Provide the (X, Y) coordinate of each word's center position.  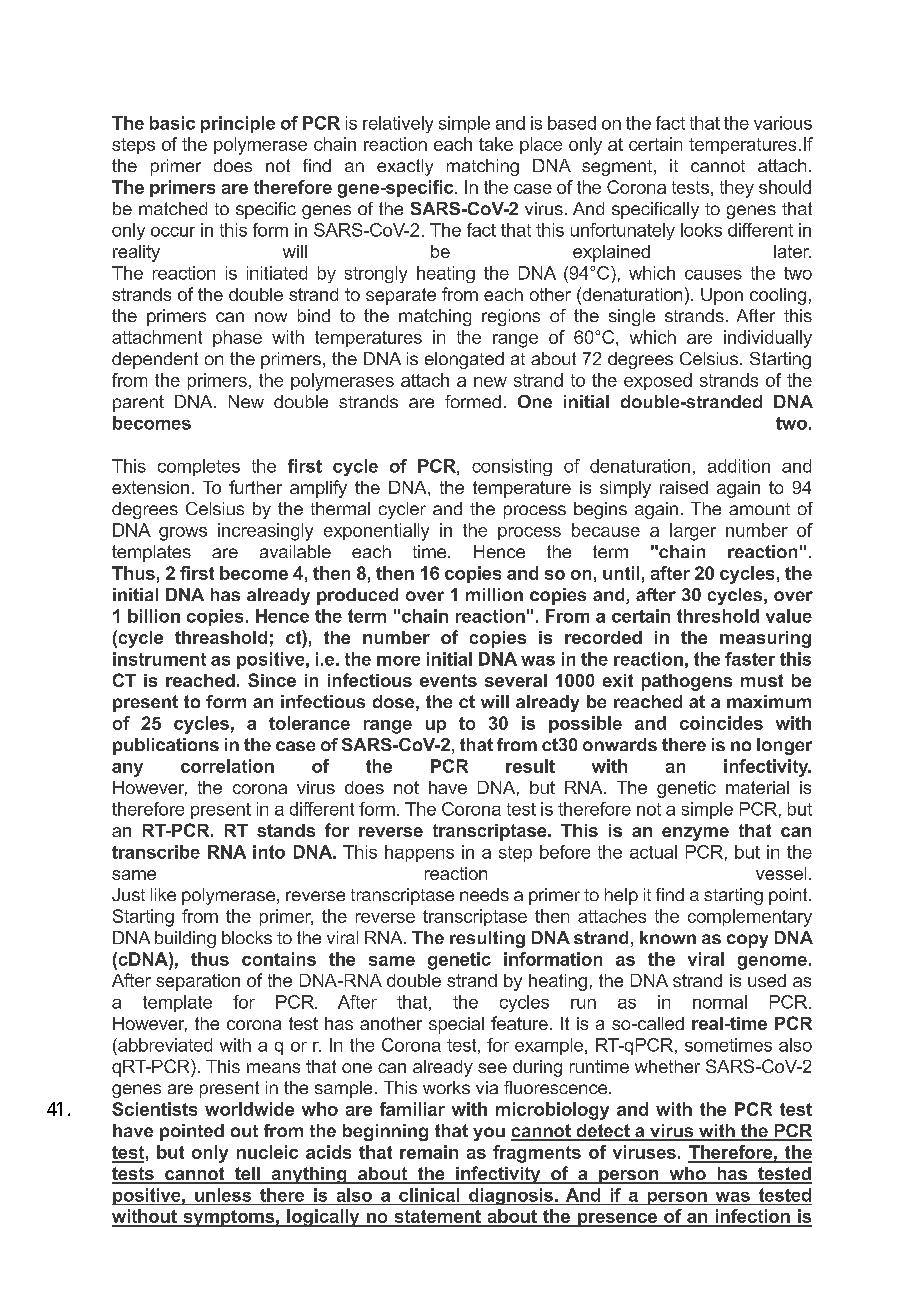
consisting (512, 467)
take (496, 144)
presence (617, 1220)
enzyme (695, 834)
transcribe (156, 852)
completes (199, 467)
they (737, 189)
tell (247, 1175)
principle (238, 124)
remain (429, 1152)
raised (684, 487)
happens (419, 853)
